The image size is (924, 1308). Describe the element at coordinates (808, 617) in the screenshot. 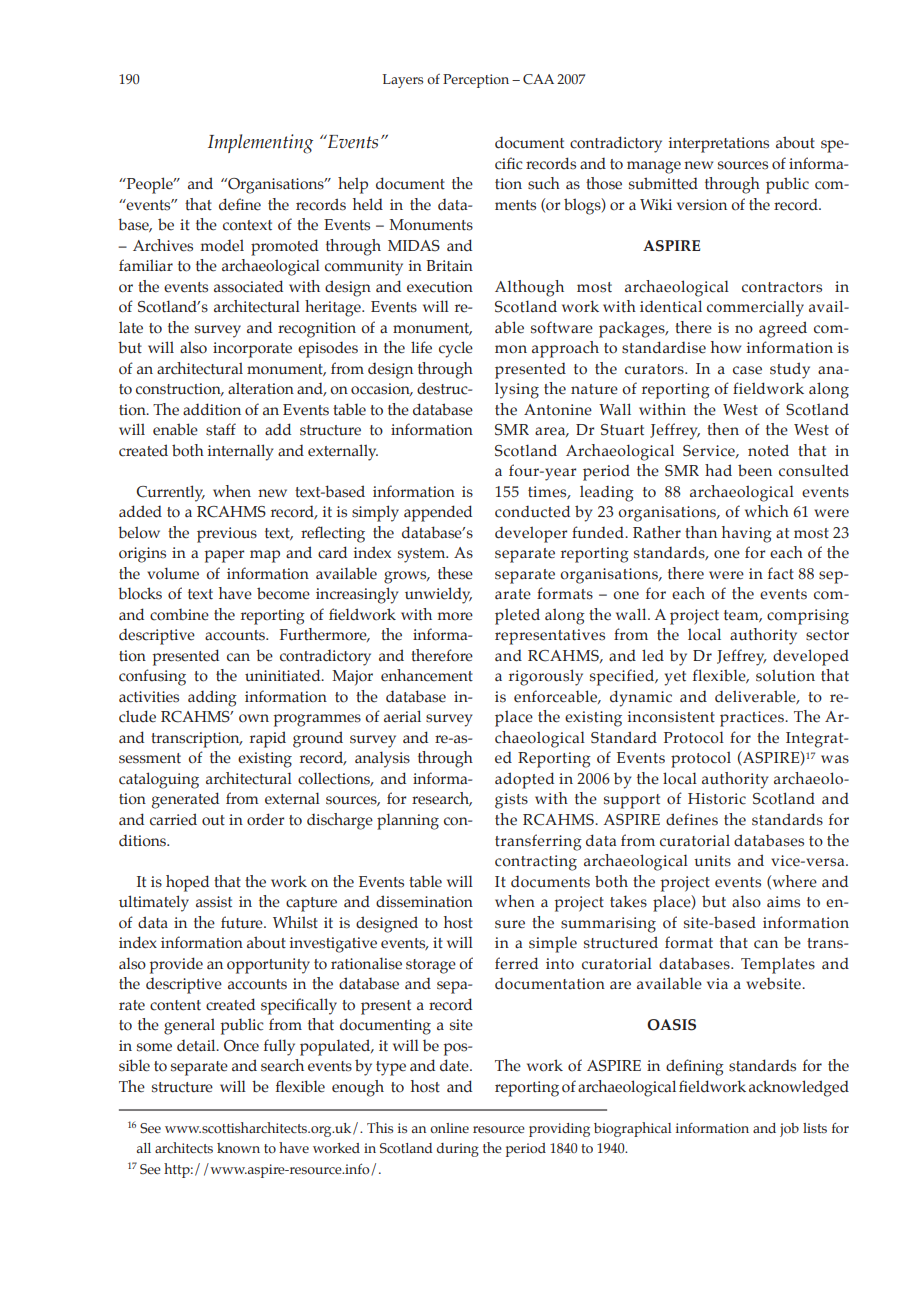

I see `comprising` at that location.
